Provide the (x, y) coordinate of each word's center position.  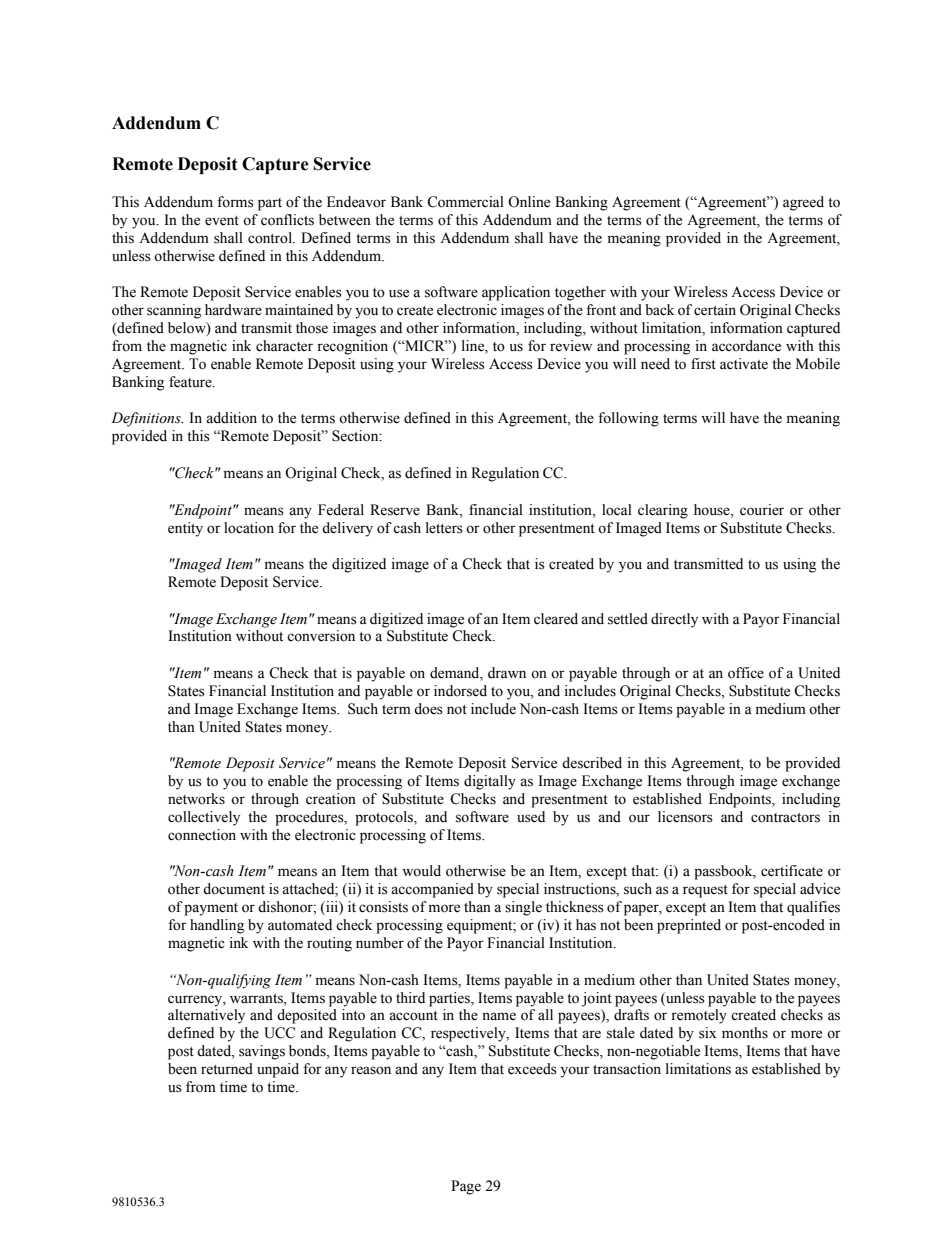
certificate (792, 871)
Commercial (465, 202)
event (222, 221)
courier (762, 510)
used (531, 817)
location (249, 528)
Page (466, 1187)
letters (444, 528)
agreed (803, 203)
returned (227, 1069)
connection (202, 835)
